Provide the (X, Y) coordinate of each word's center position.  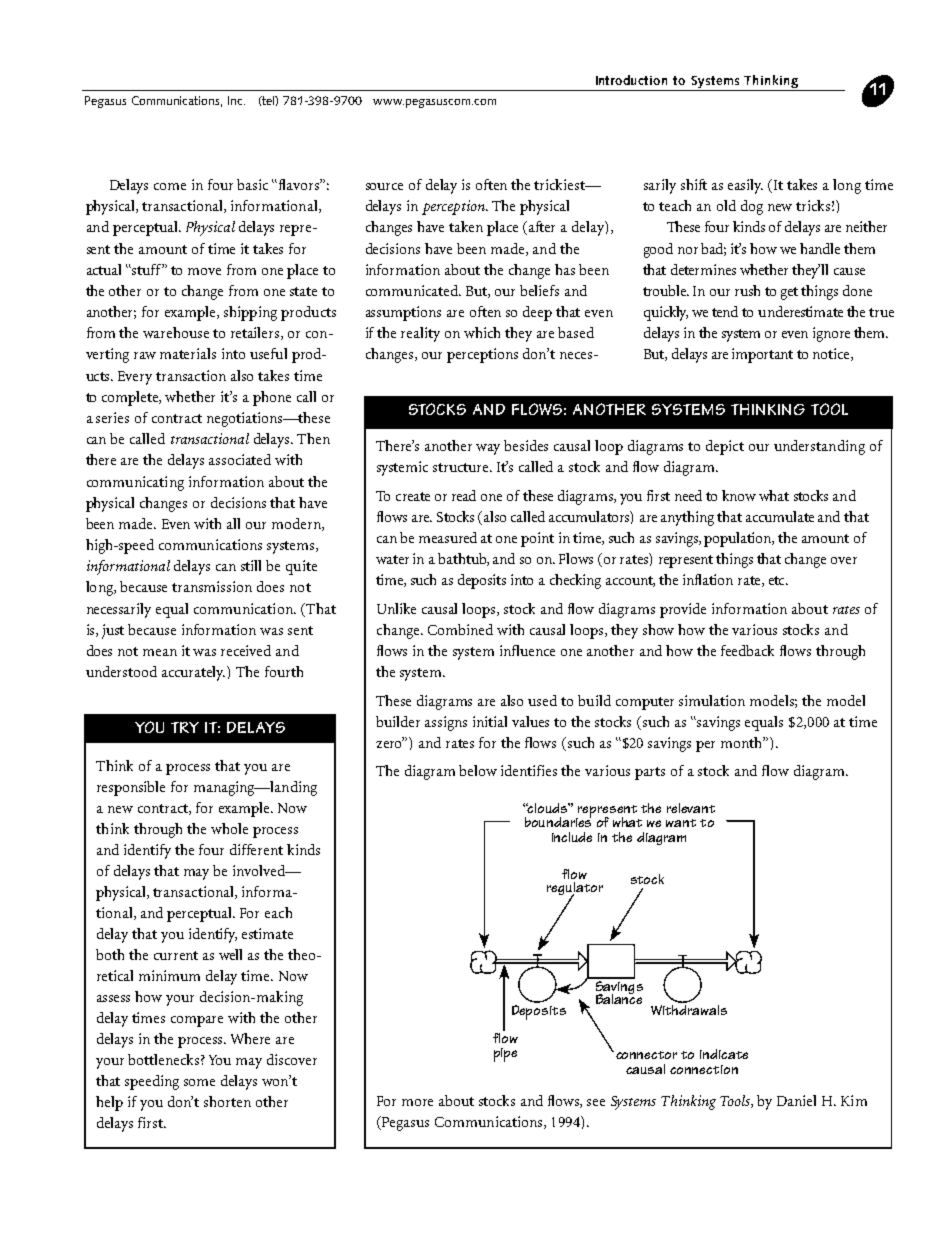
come (170, 186)
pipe (505, 1055)
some (199, 1082)
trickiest (560, 184)
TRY (185, 727)
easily (745, 186)
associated (240, 459)
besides (526, 445)
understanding (819, 447)
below (478, 770)
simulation (712, 700)
